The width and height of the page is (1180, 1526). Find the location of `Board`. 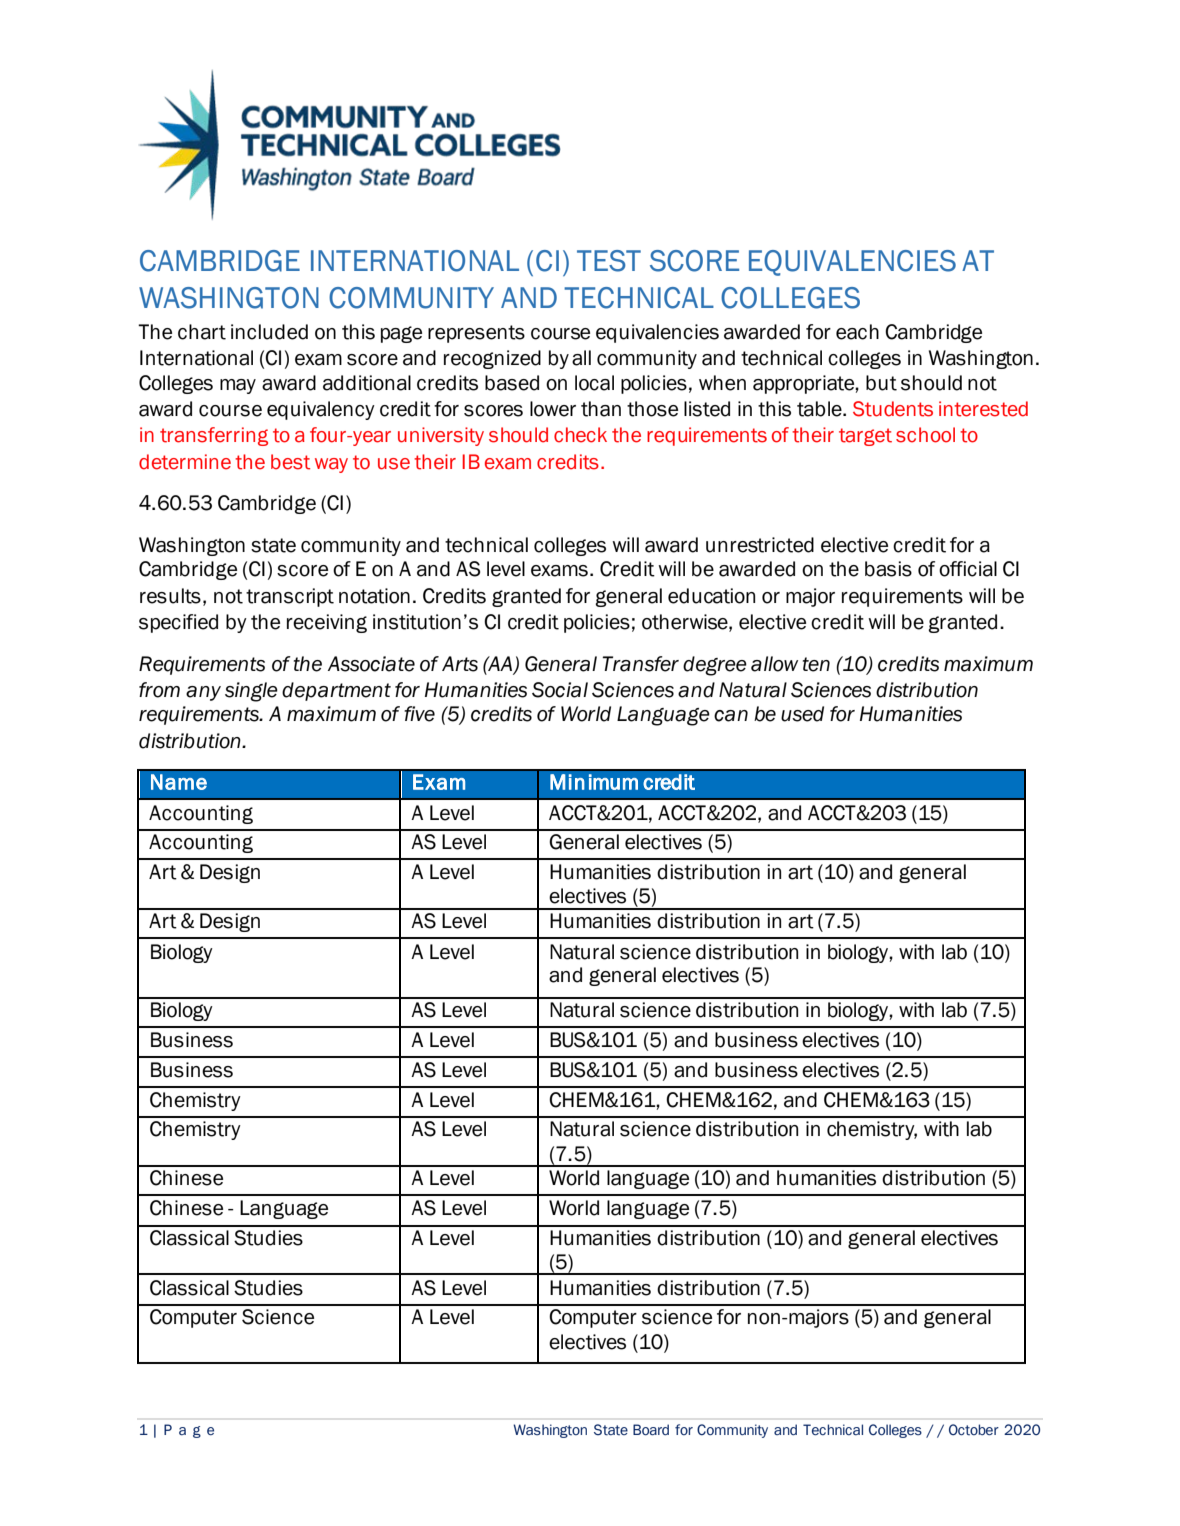

Board is located at coordinates (651, 1430).
